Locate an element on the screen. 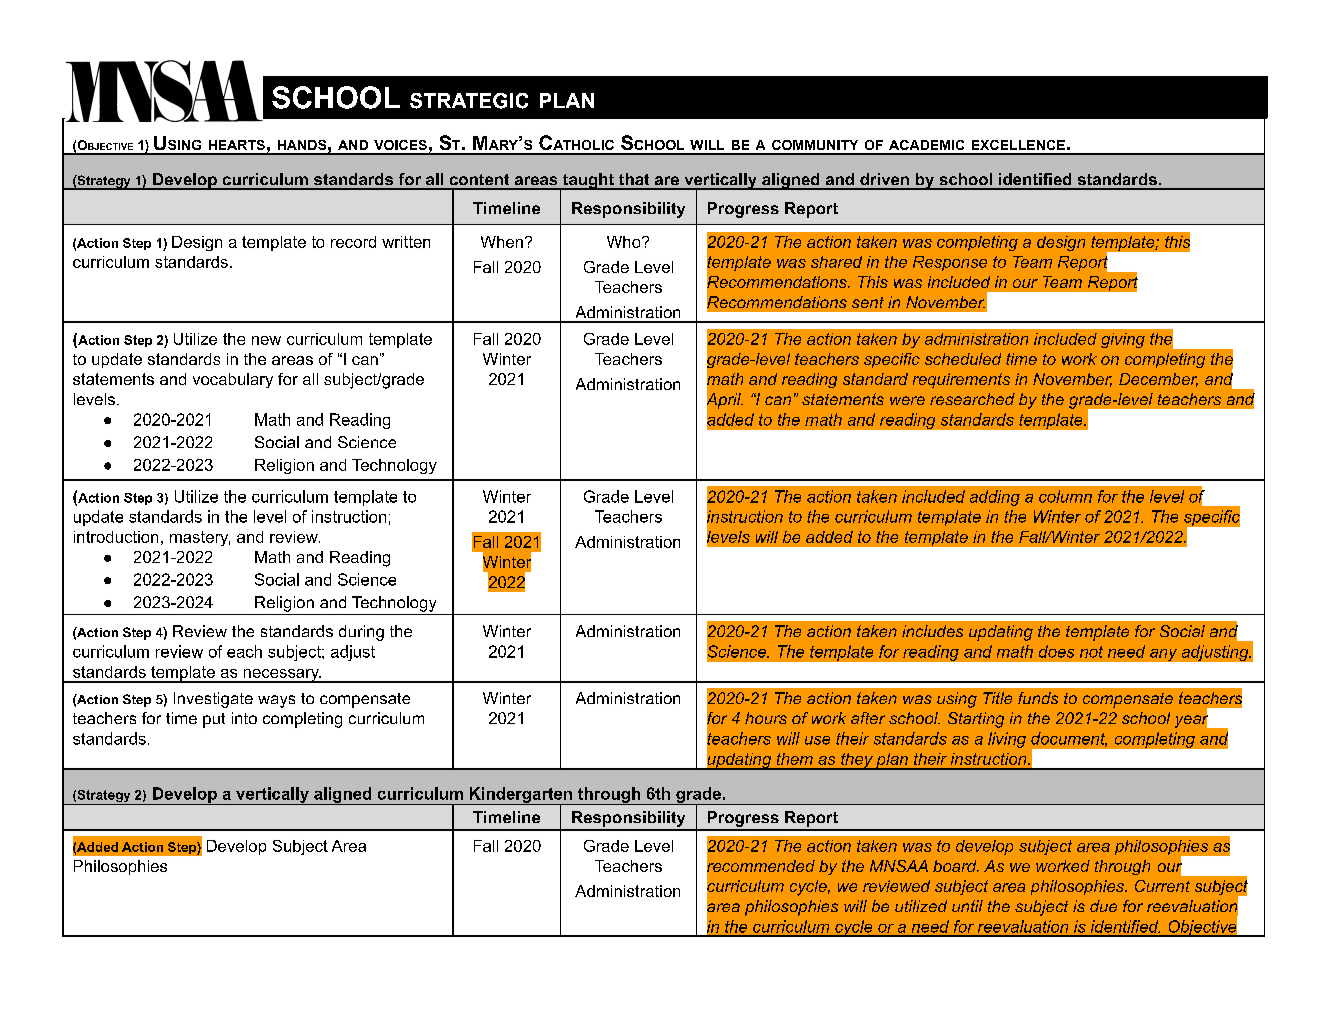 Image resolution: width=1331 pixels, height=1029 pixels. board is located at coordinates (956, 866).
